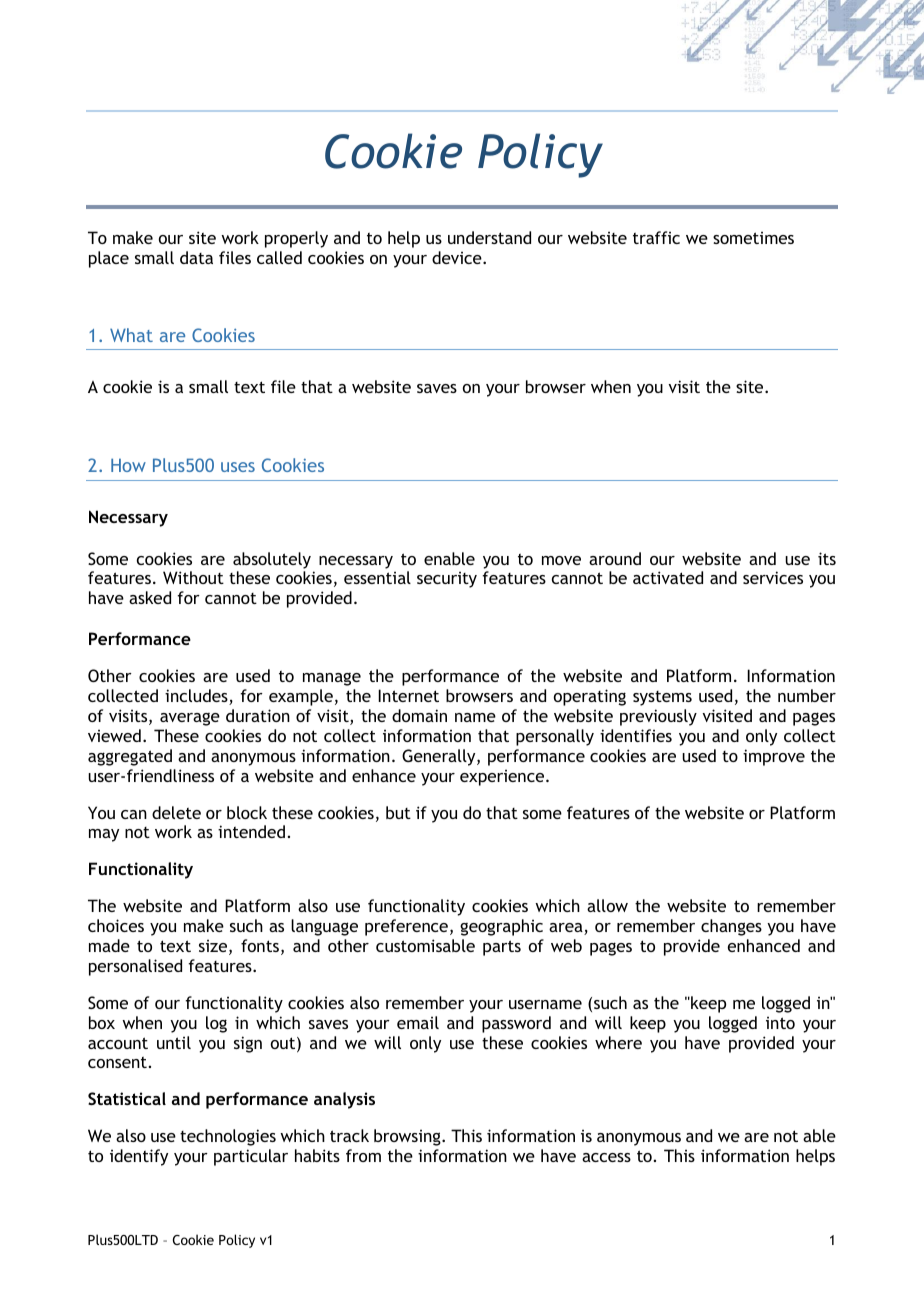  What do you see at coordinates (196, 257) in the screenshot?
I see `data` at bounding box center [196, 257].
